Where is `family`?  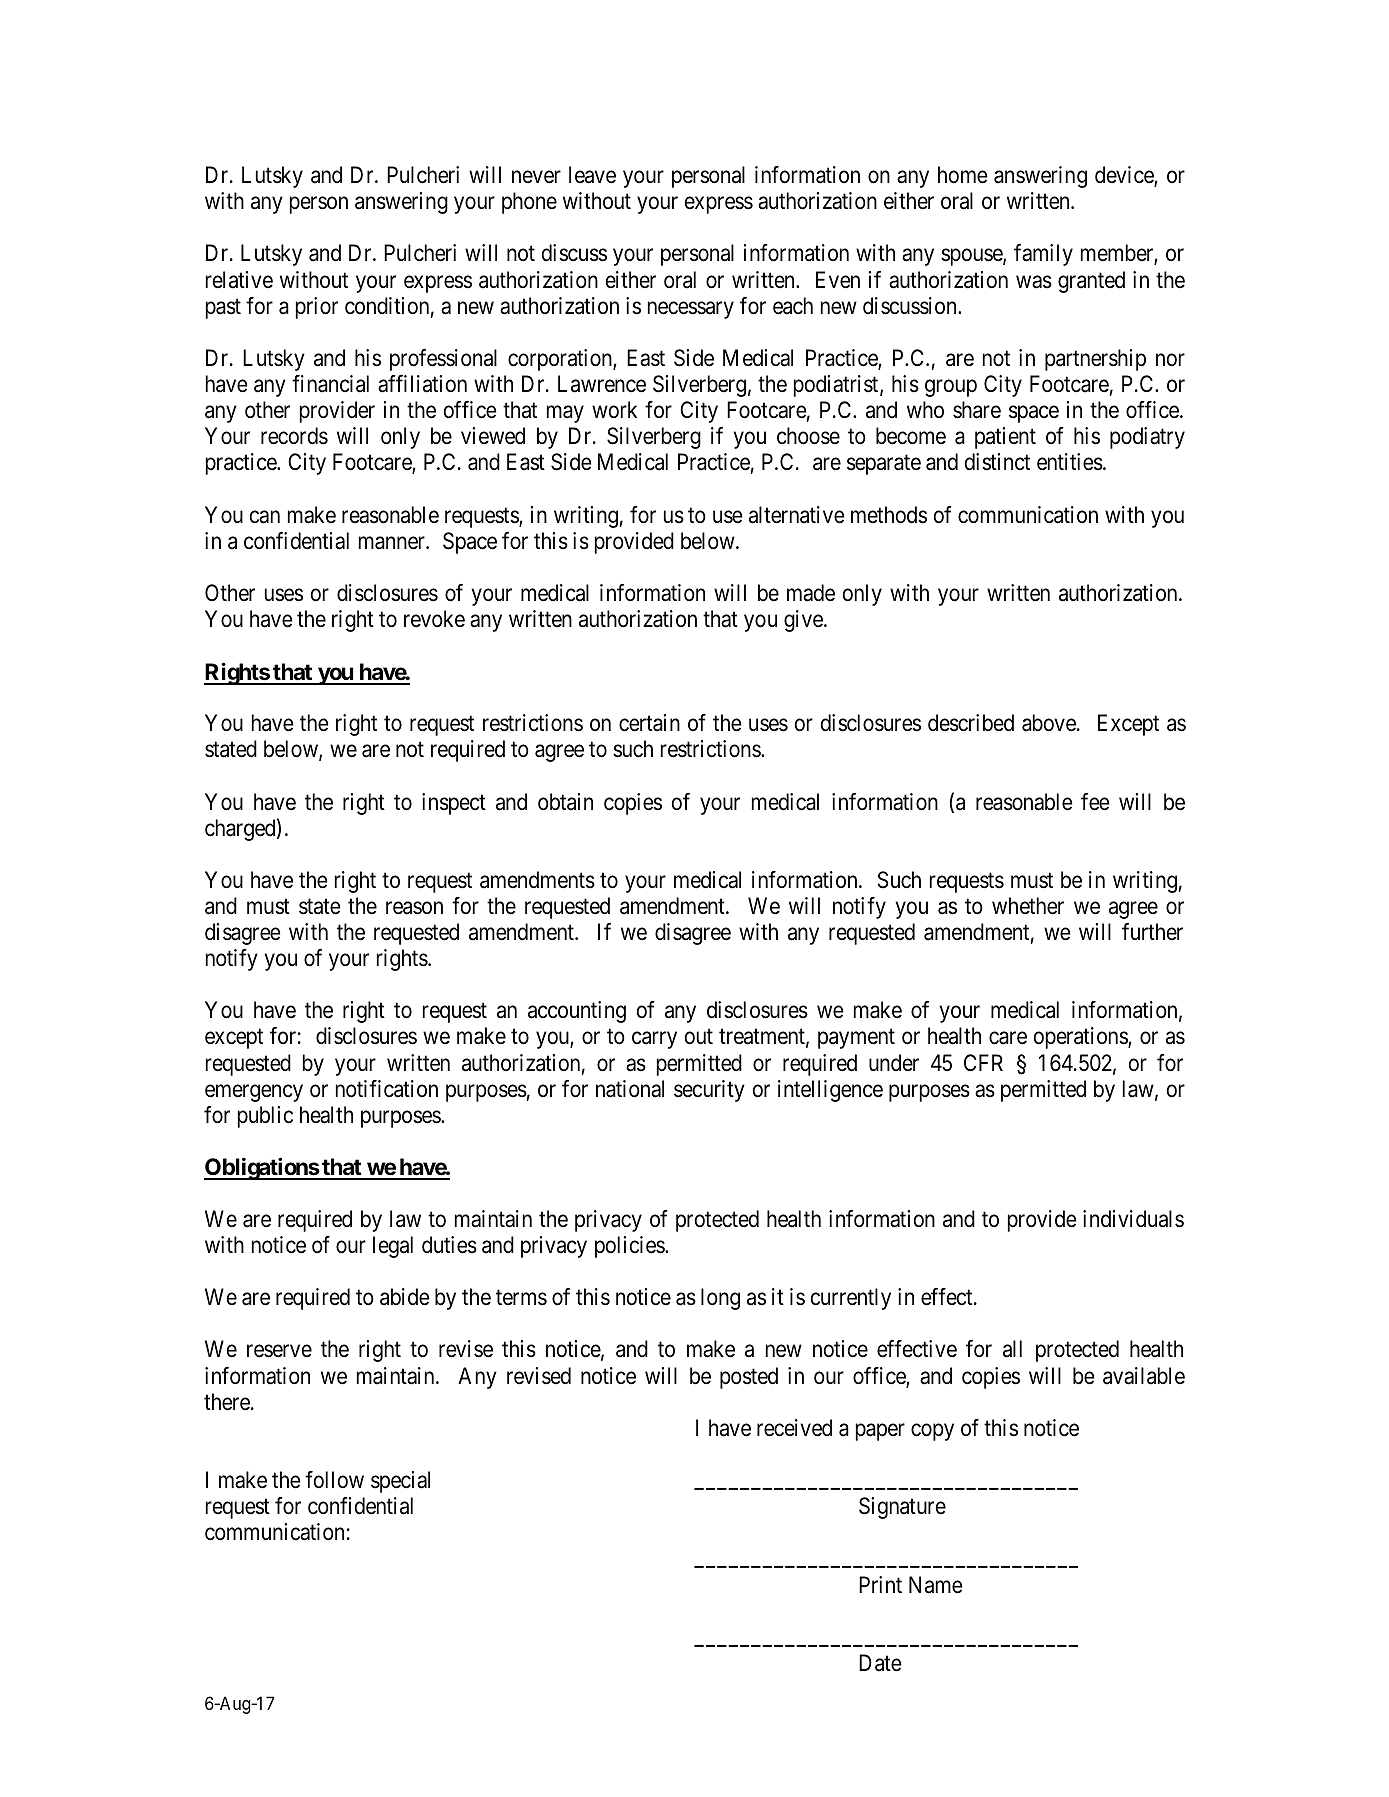 family is located at coordinates (1043, 255).
